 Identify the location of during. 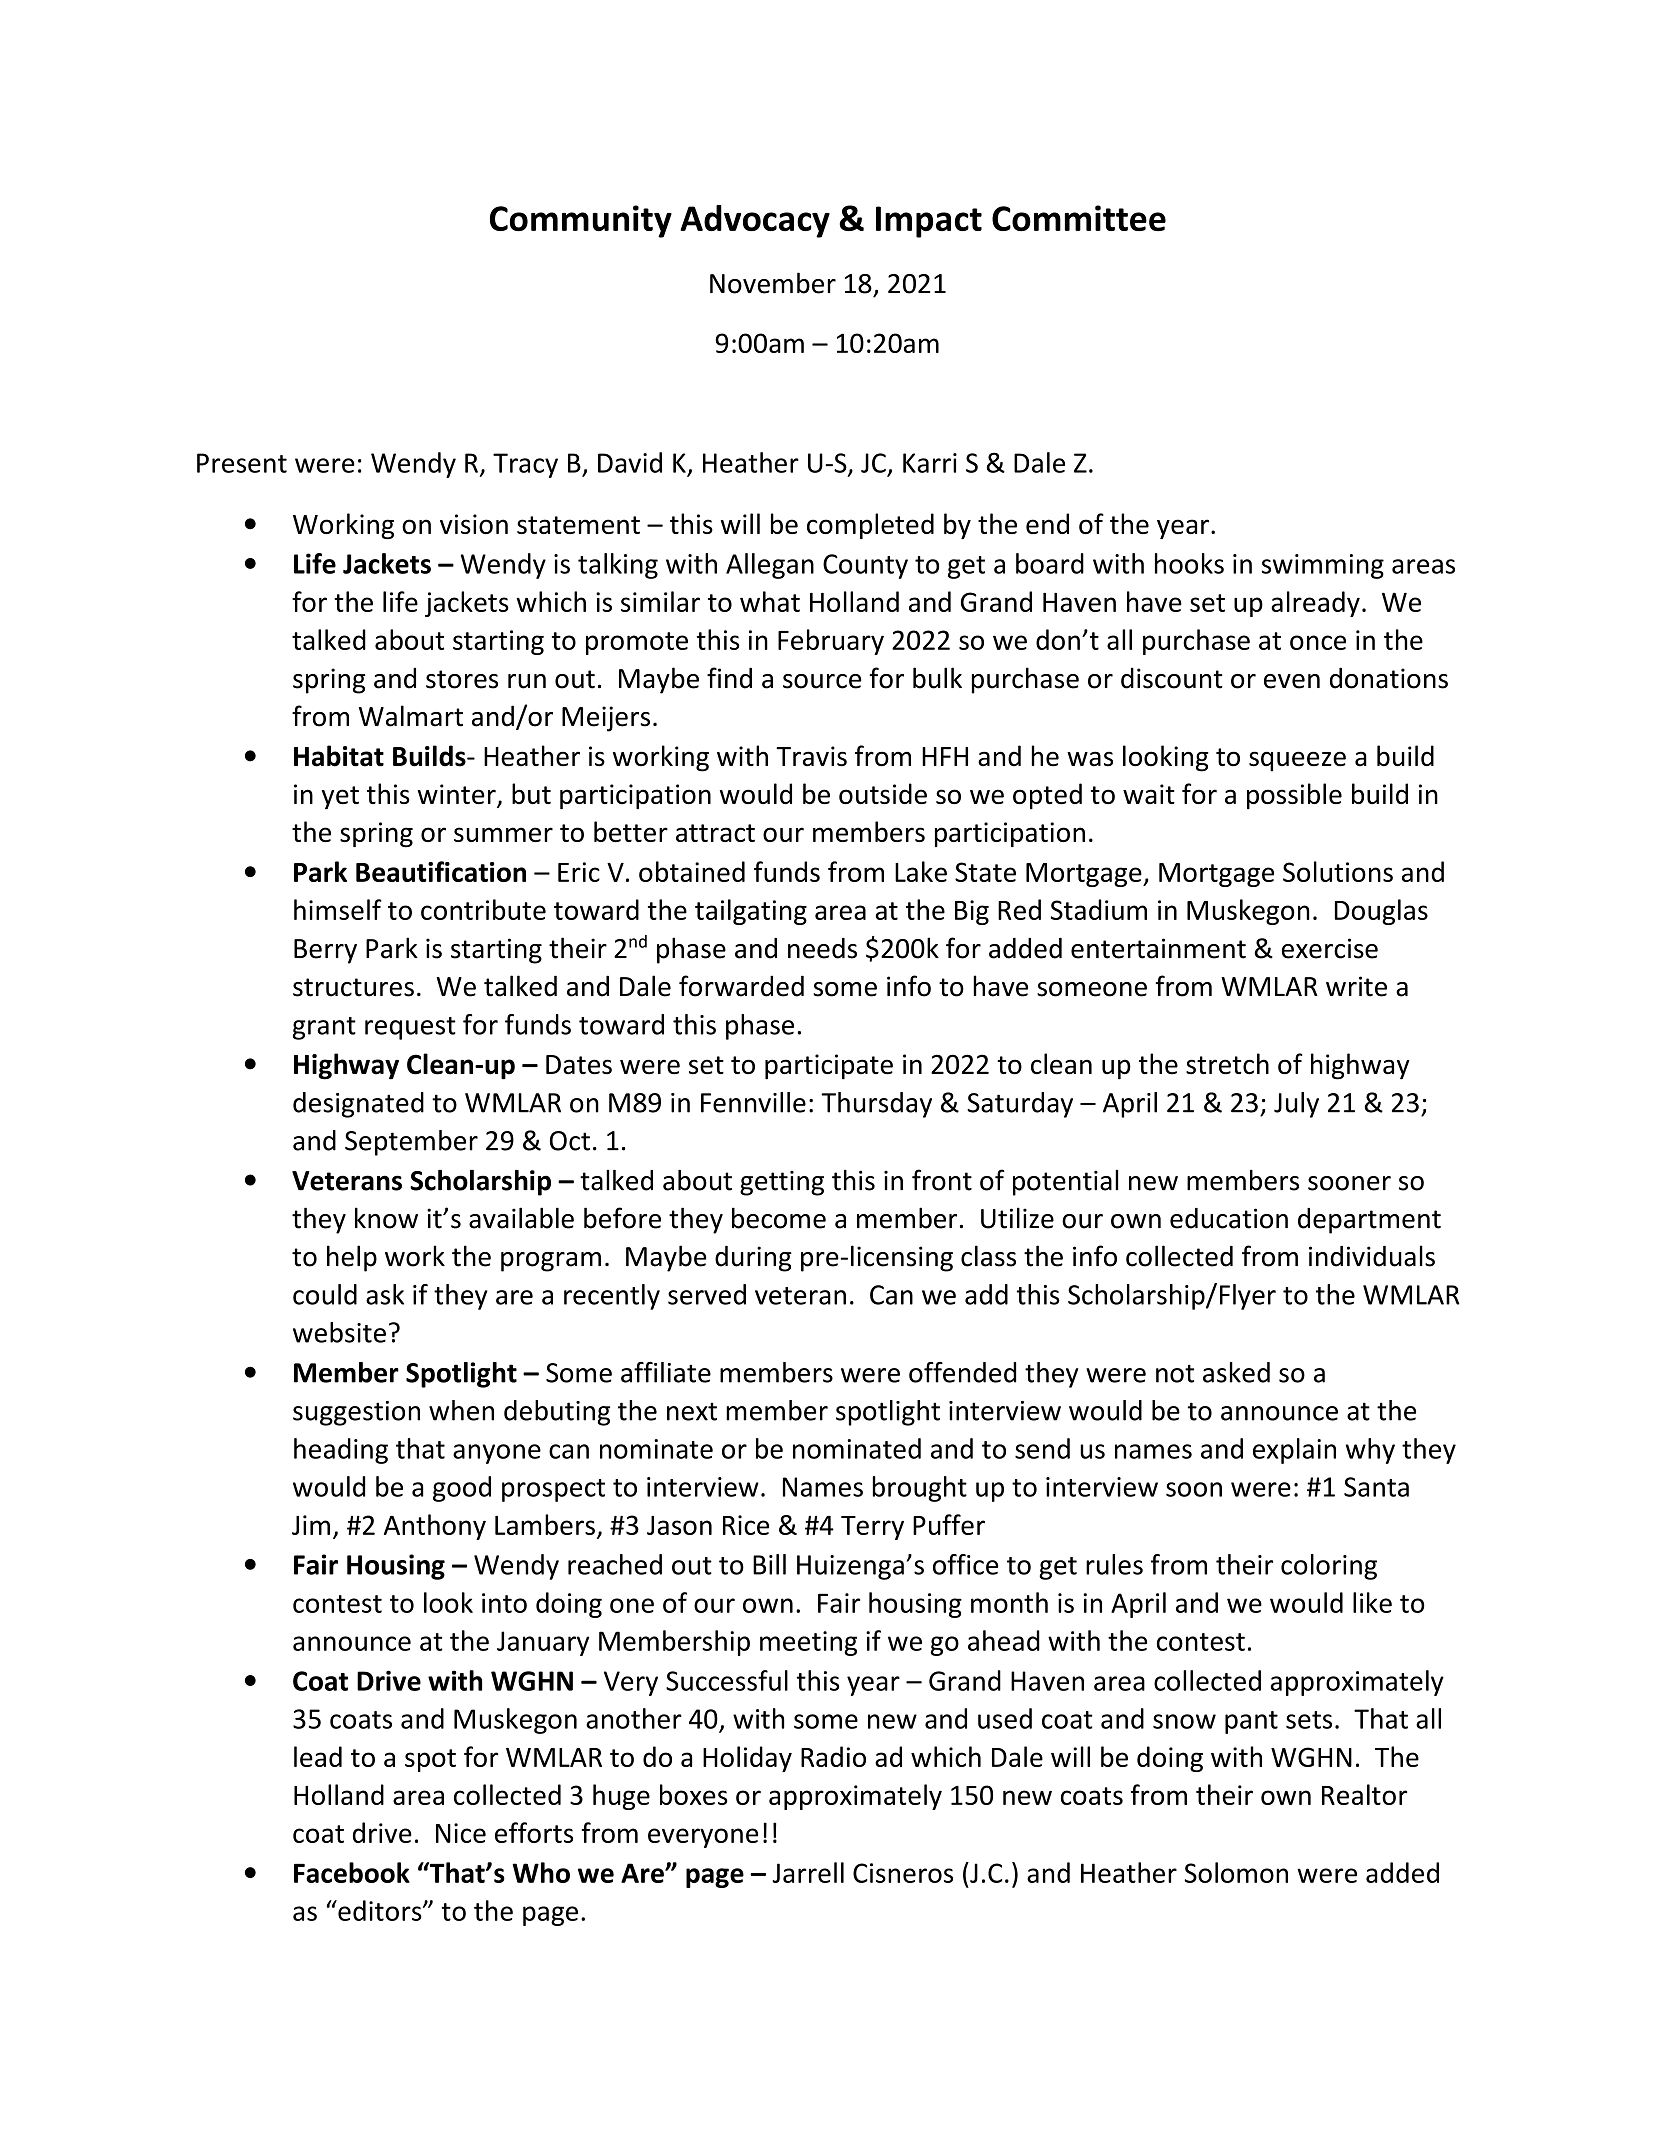
(753, 1258).
